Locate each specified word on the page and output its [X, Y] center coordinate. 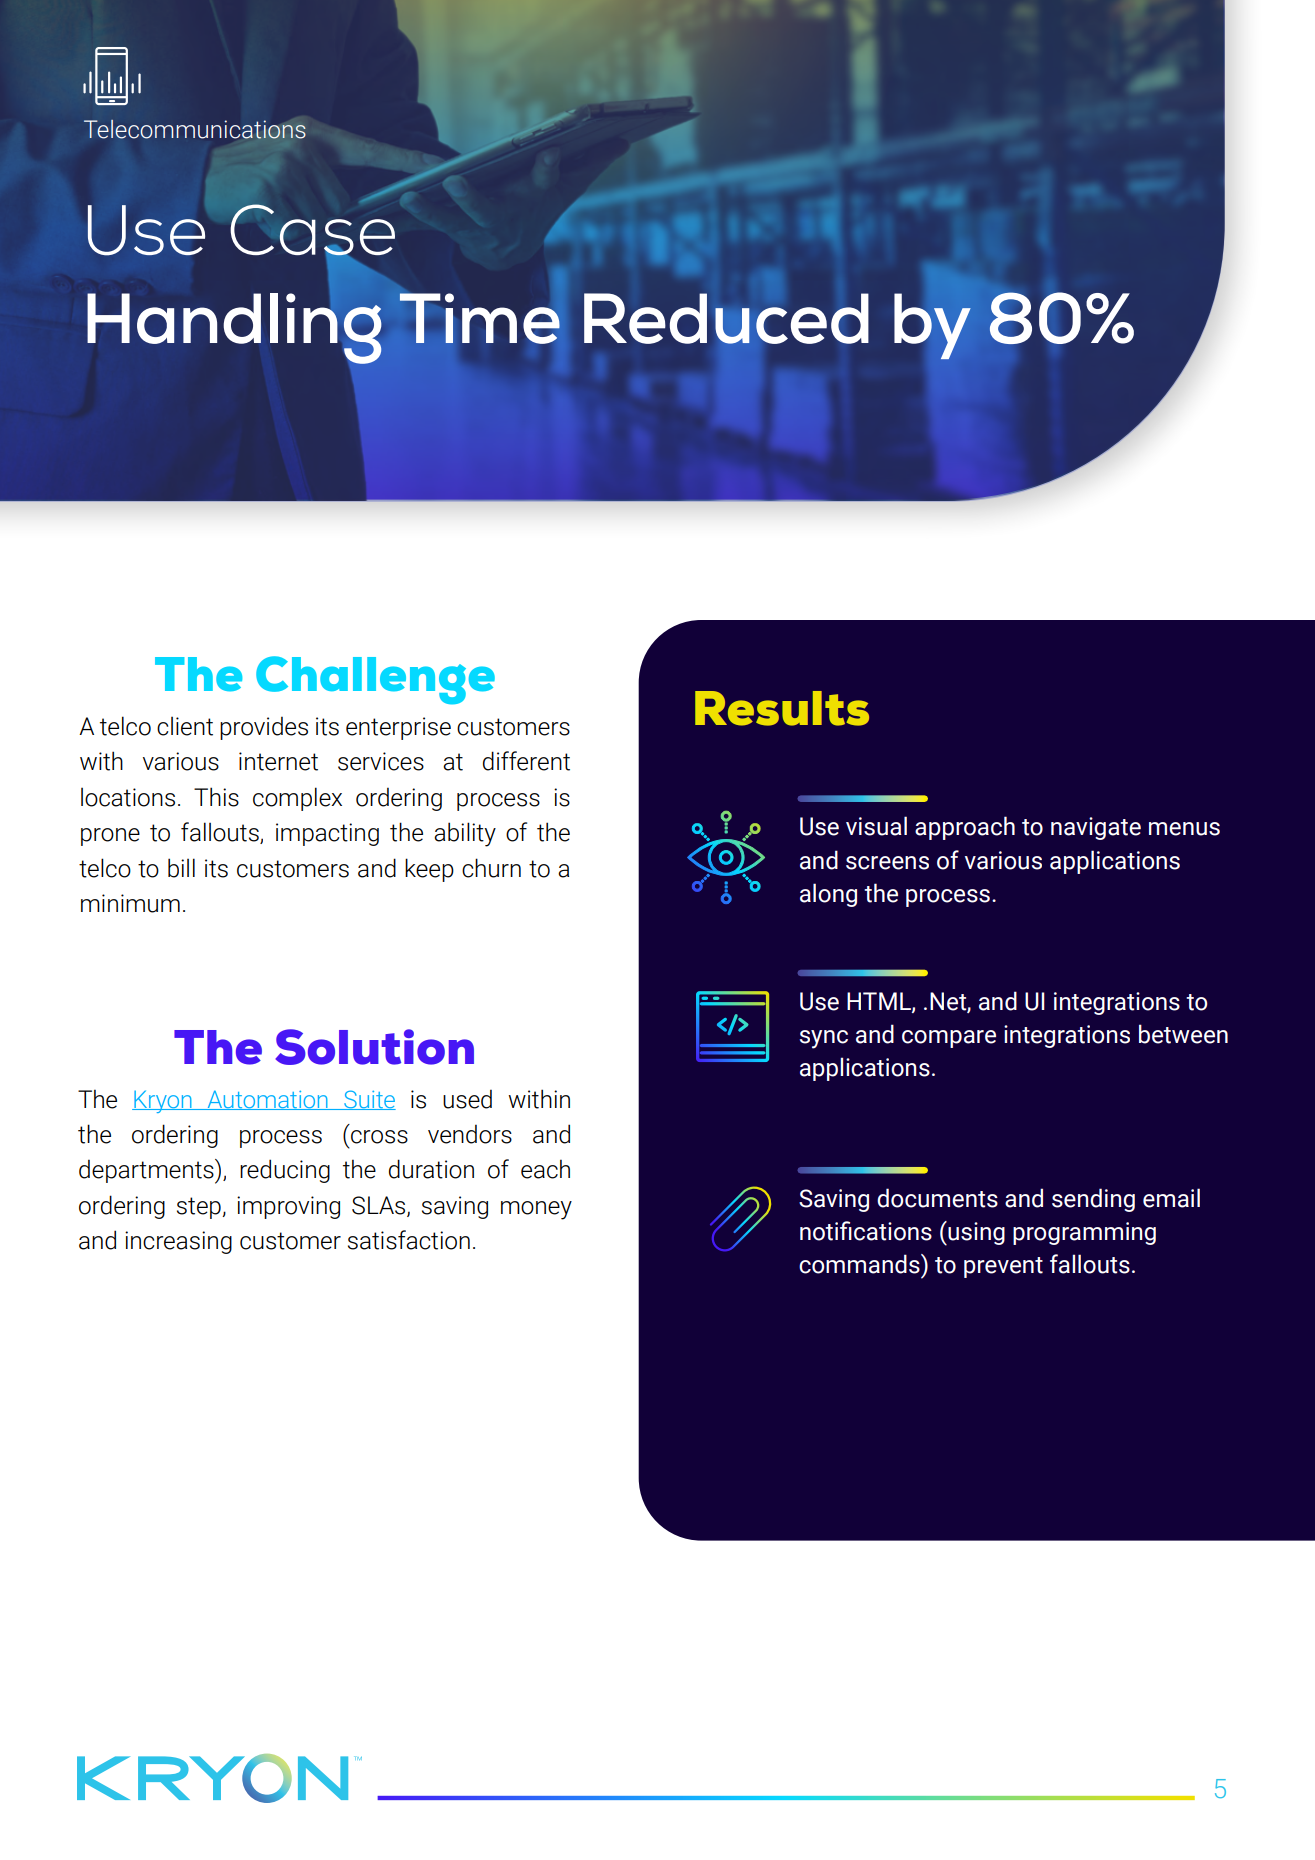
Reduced [726, 319]
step [200, 1208]
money [536, 1210]
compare [949, 1039]
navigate [1096, 828]
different [526, 761]
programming [1084, 1233]
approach [965, 828]
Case [312, 231]
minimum [130, 903]
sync [824, 1039]
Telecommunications [195, 129]
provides [264, 728]
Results [782, 708]
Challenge [375, 680]
